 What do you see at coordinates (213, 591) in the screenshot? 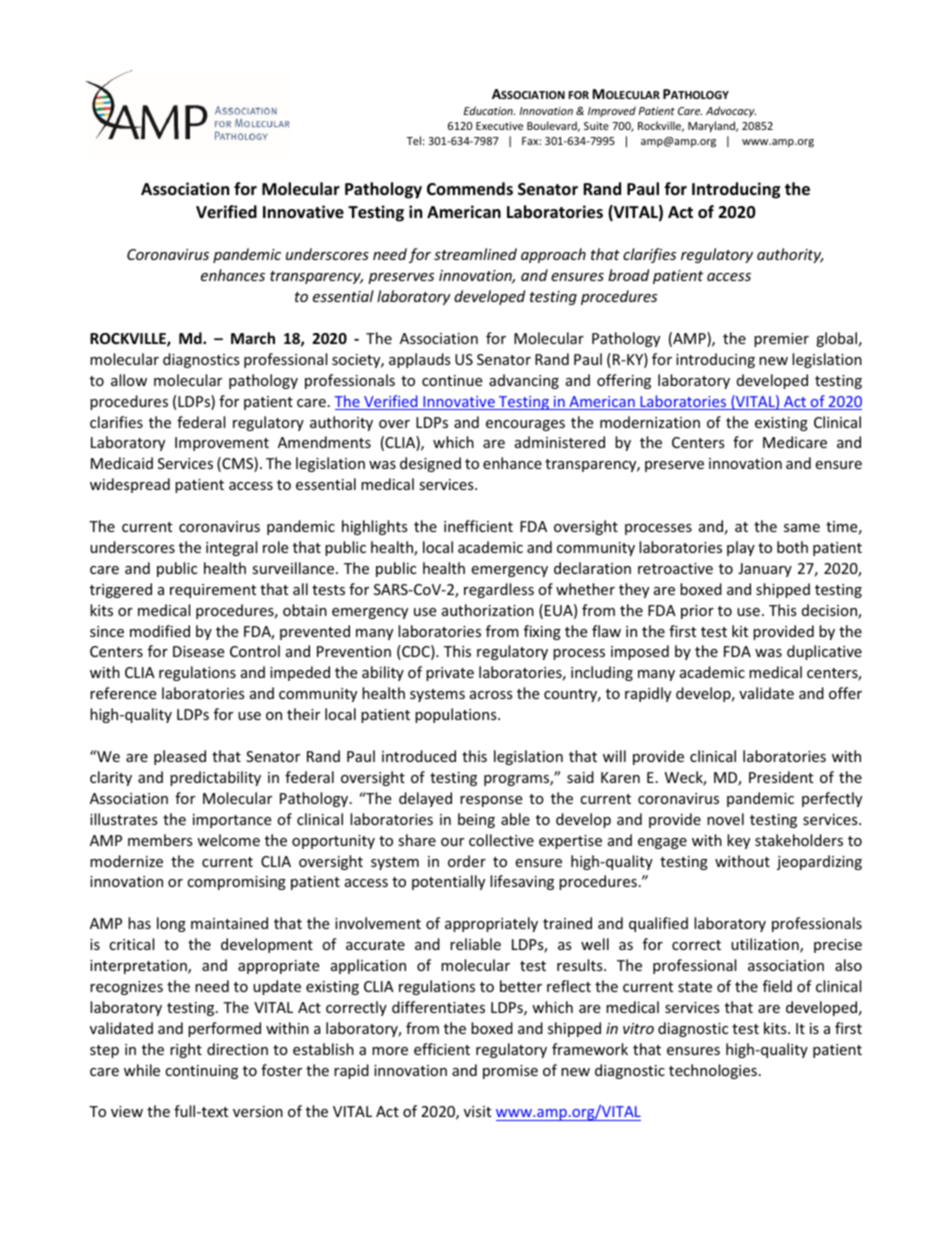
I see `requirement` at bounding box center [213, 591].
